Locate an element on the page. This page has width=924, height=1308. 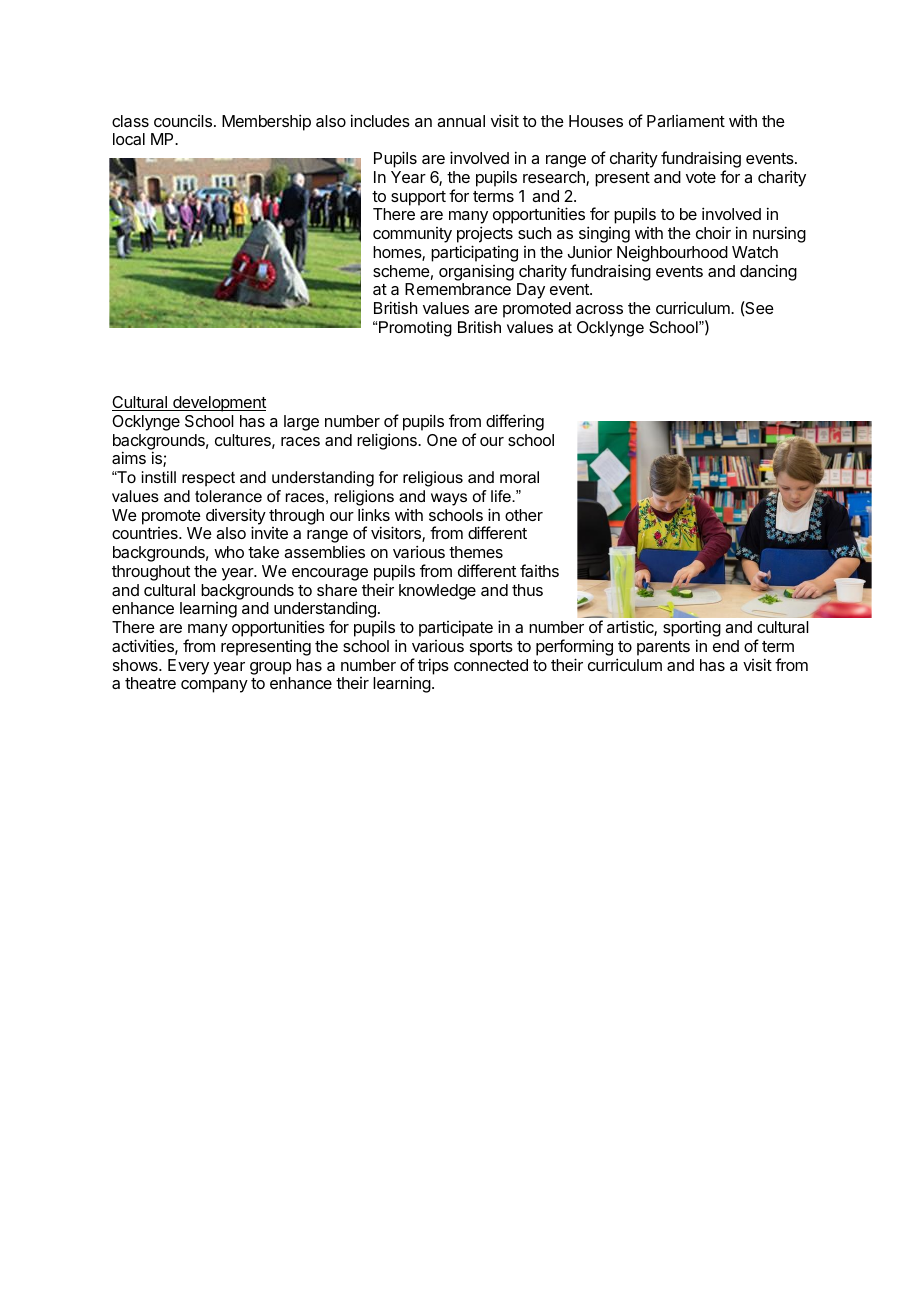
community is located at coordinates (412, 235).
